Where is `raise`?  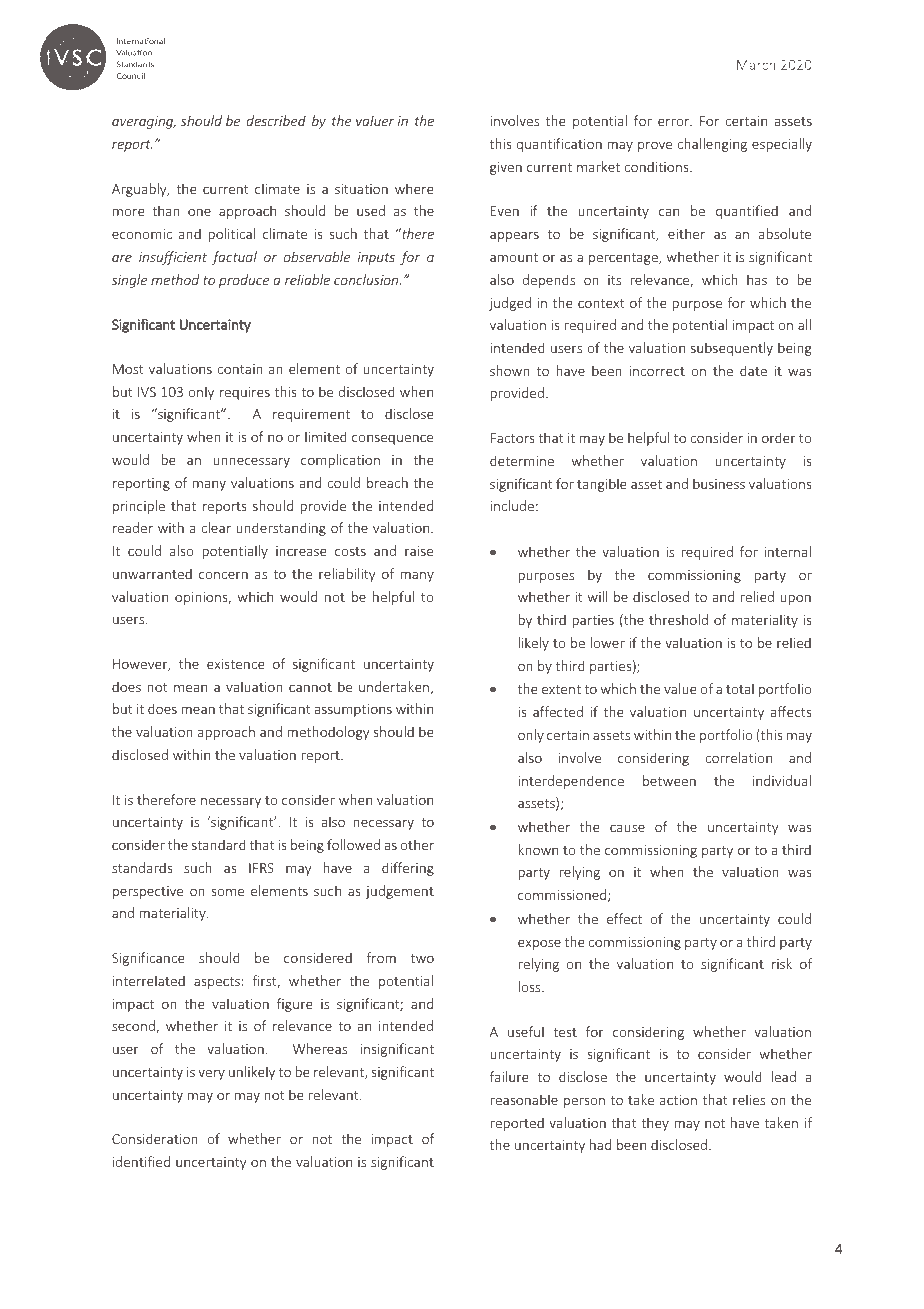 raise is located at coordinates (419, 551).
